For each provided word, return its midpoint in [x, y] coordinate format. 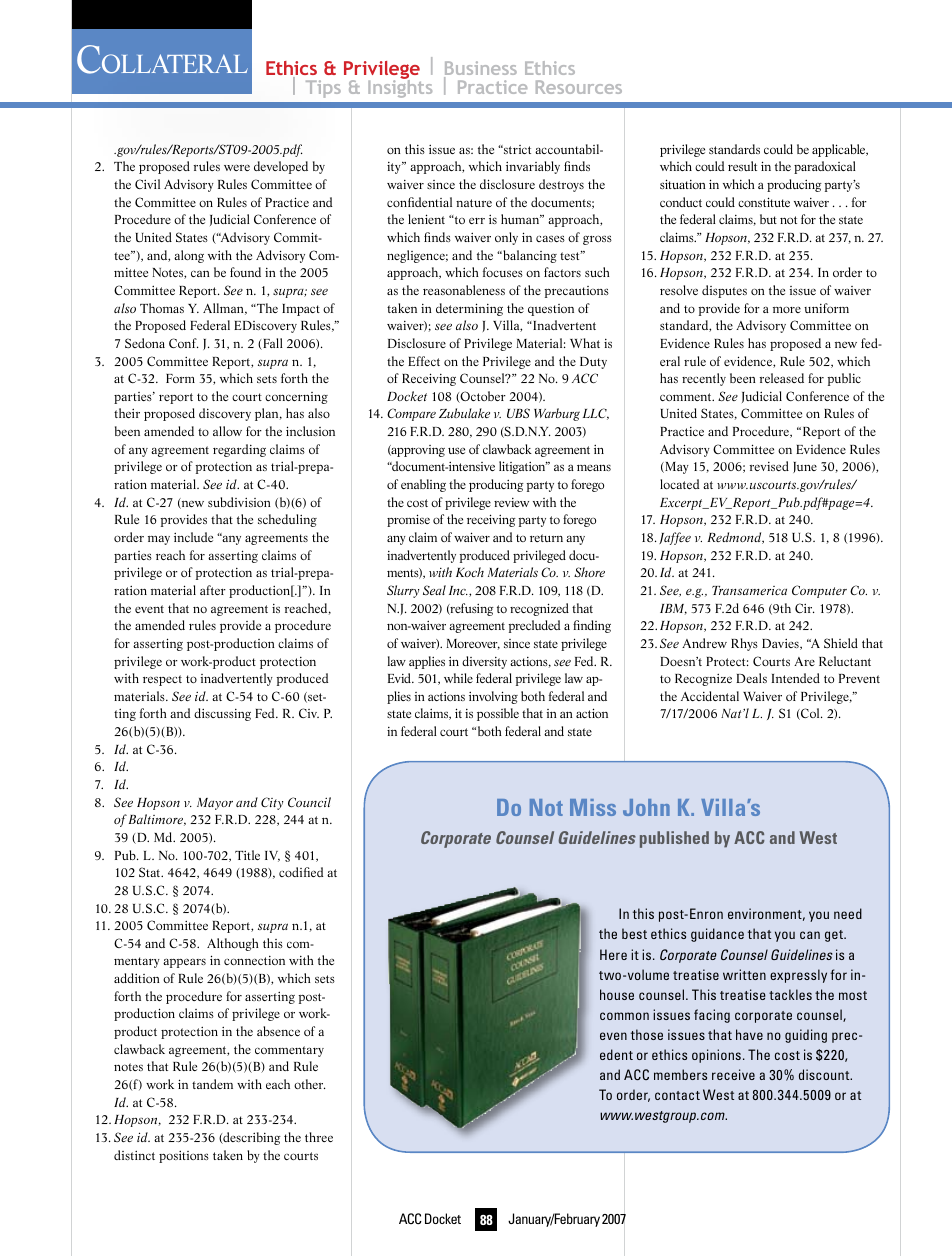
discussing [222, 714]
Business [480, 69]
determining [469, 309]
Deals [751, 678]
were [237, 167]
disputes [724, 291]
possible [498, 714]
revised [769, 466]
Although [232, 944]
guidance [717, 935]
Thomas [162, 308]
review [511, 502]
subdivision [239, 502]
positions [184, 1157]
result [742, 166]
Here [613, 954]
